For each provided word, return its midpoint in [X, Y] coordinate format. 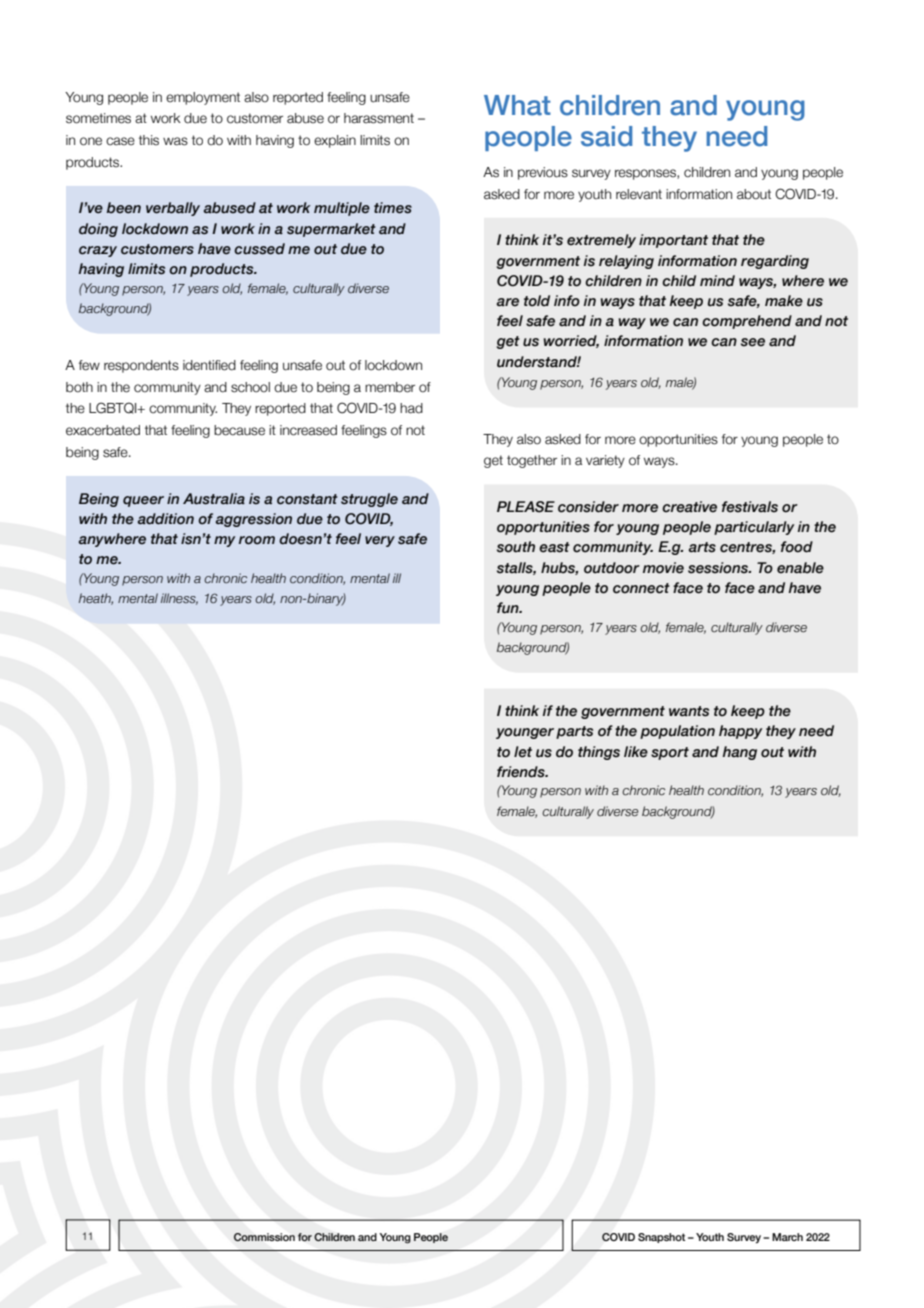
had [411, 408]
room [257, 540]
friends [522, 772]
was [175, 141]
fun [509, 608]
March [787, 1237]
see [753, 342]
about [754, 194]
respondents [141, 366]
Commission [264, 1237]
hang [740, 753]
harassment [379, 118]
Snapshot [661, 1238]
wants [689, 711]
